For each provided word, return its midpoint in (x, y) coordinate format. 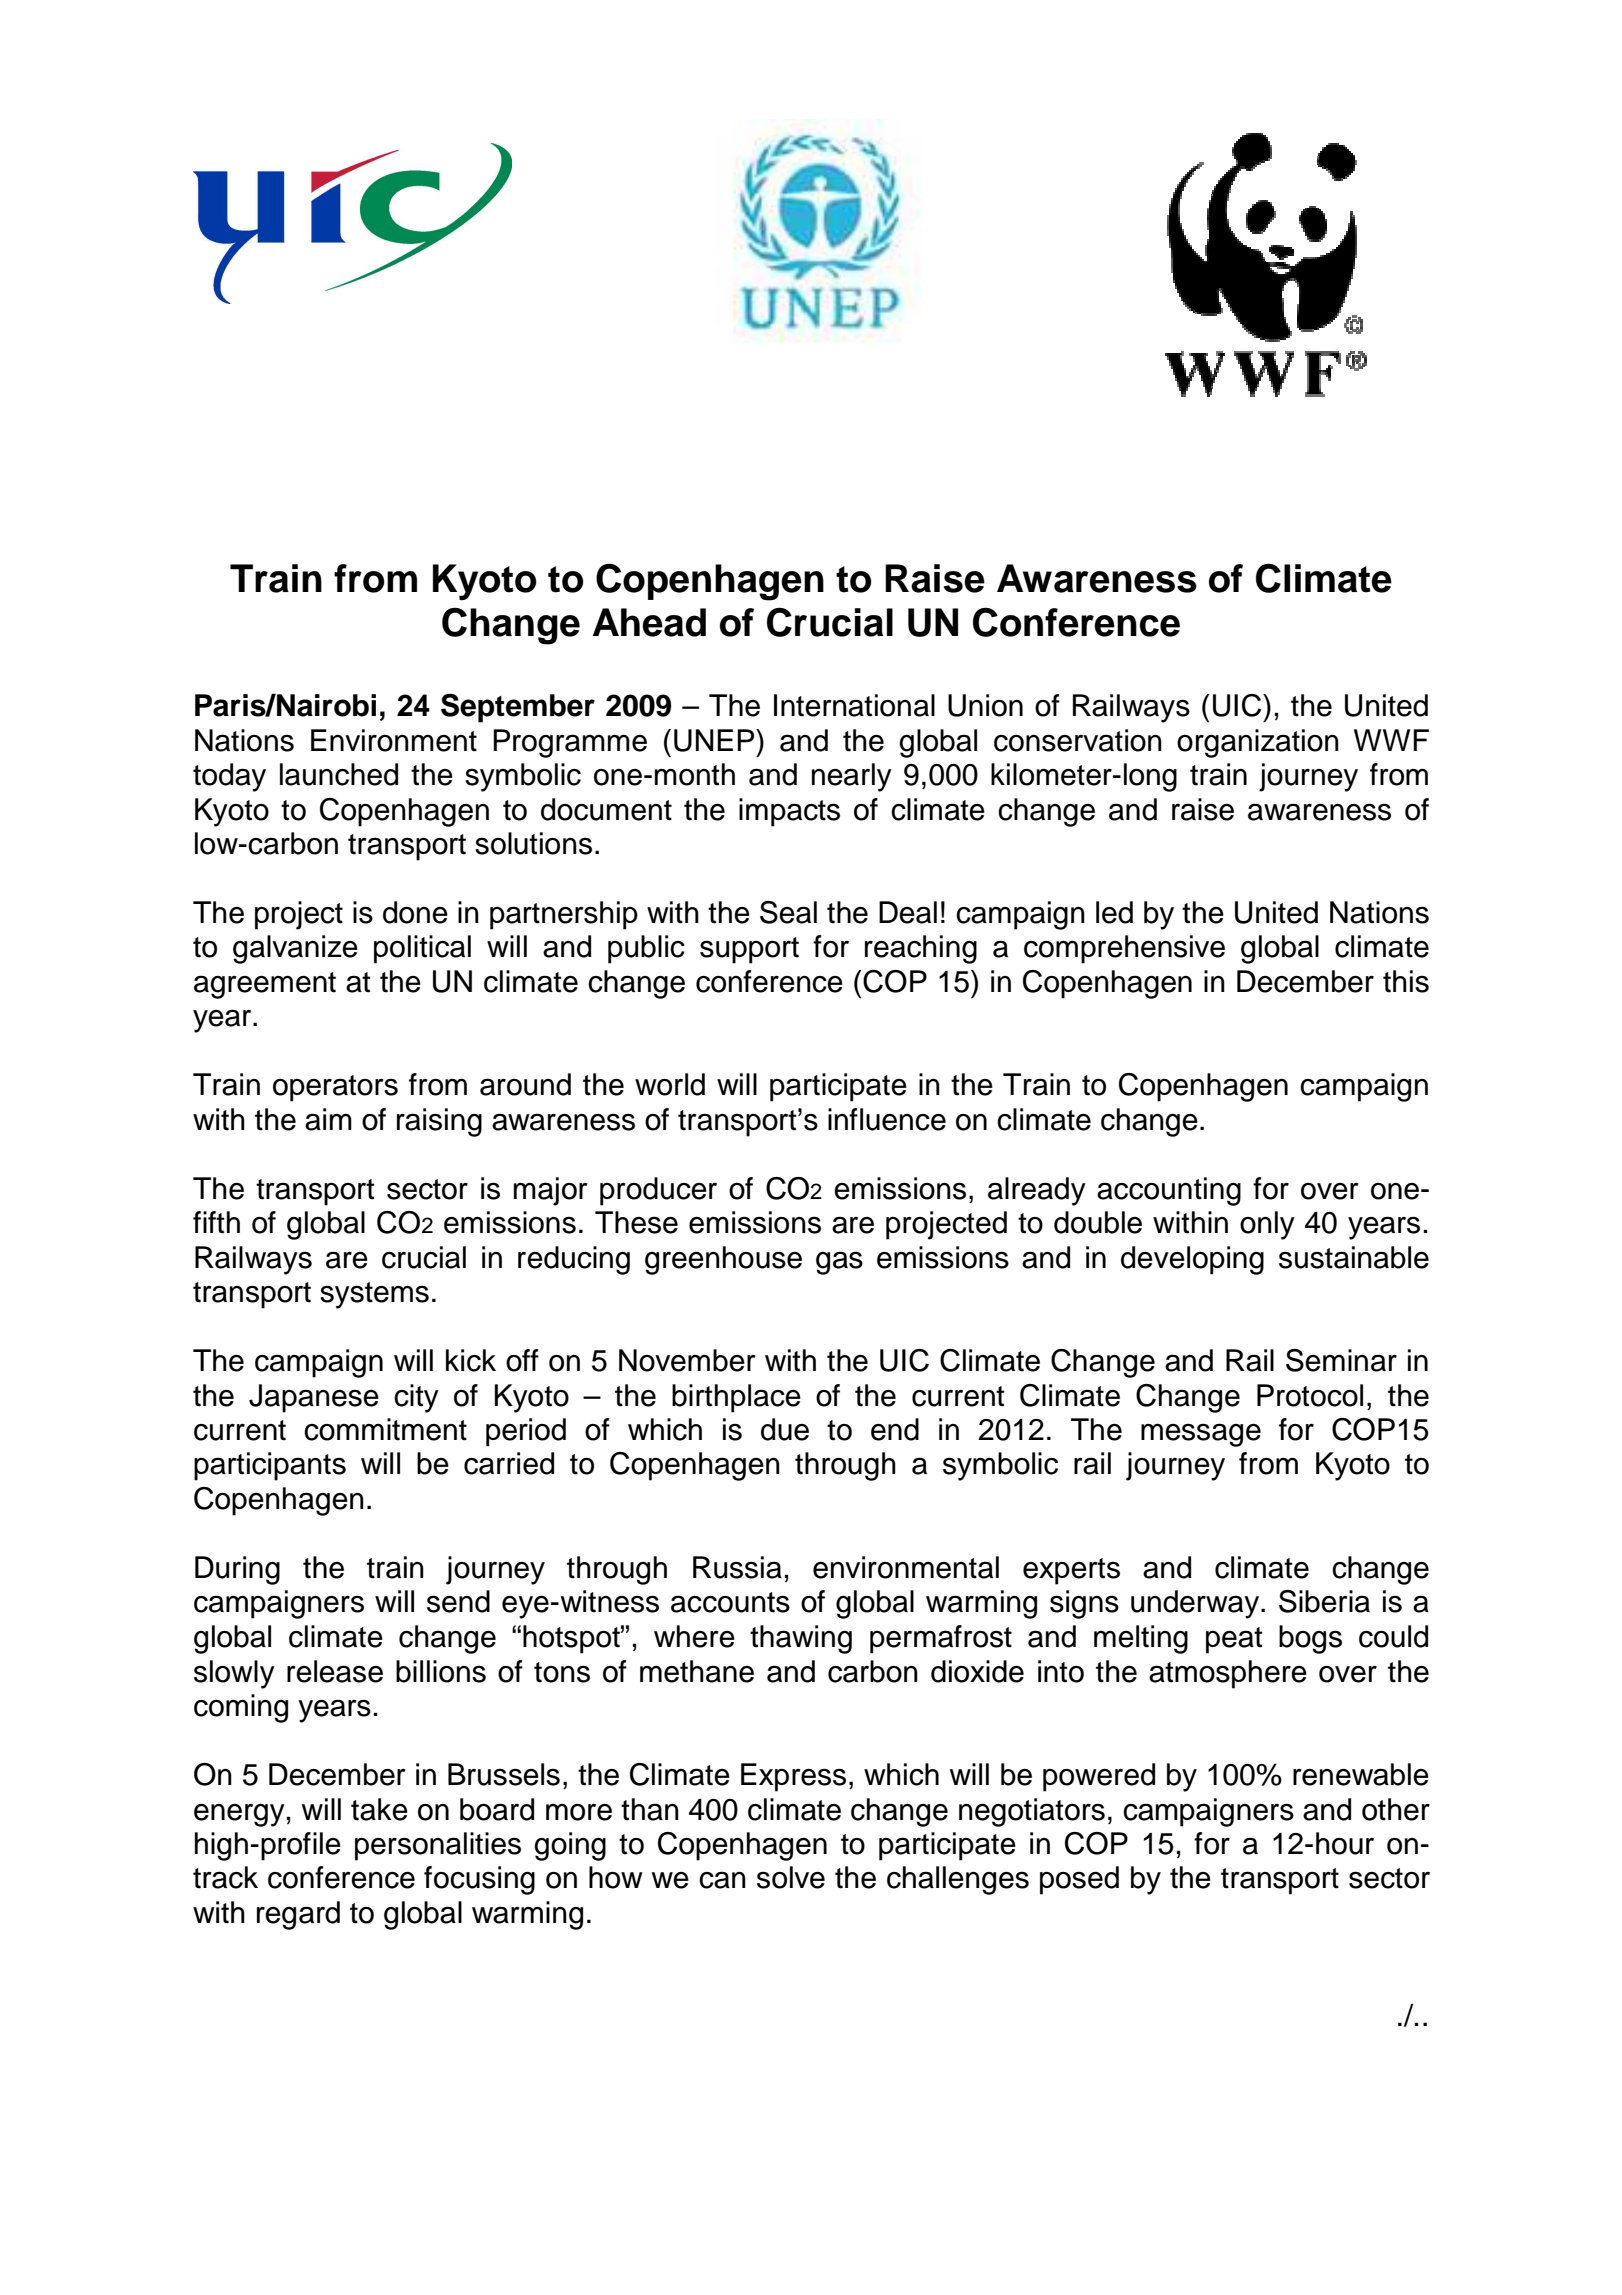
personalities (438, 1846)
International (854, 705)
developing (1192, 1260)
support (749, 950)
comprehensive (1124, 949)
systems (374, 1295)
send (458, 1601)
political (422, 949)
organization (1258, 743)
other (1396, 1809)
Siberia (1324, 1601)
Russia (737, 1567)
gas (839, 1263)
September (518, 708)
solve (791, 1877)
